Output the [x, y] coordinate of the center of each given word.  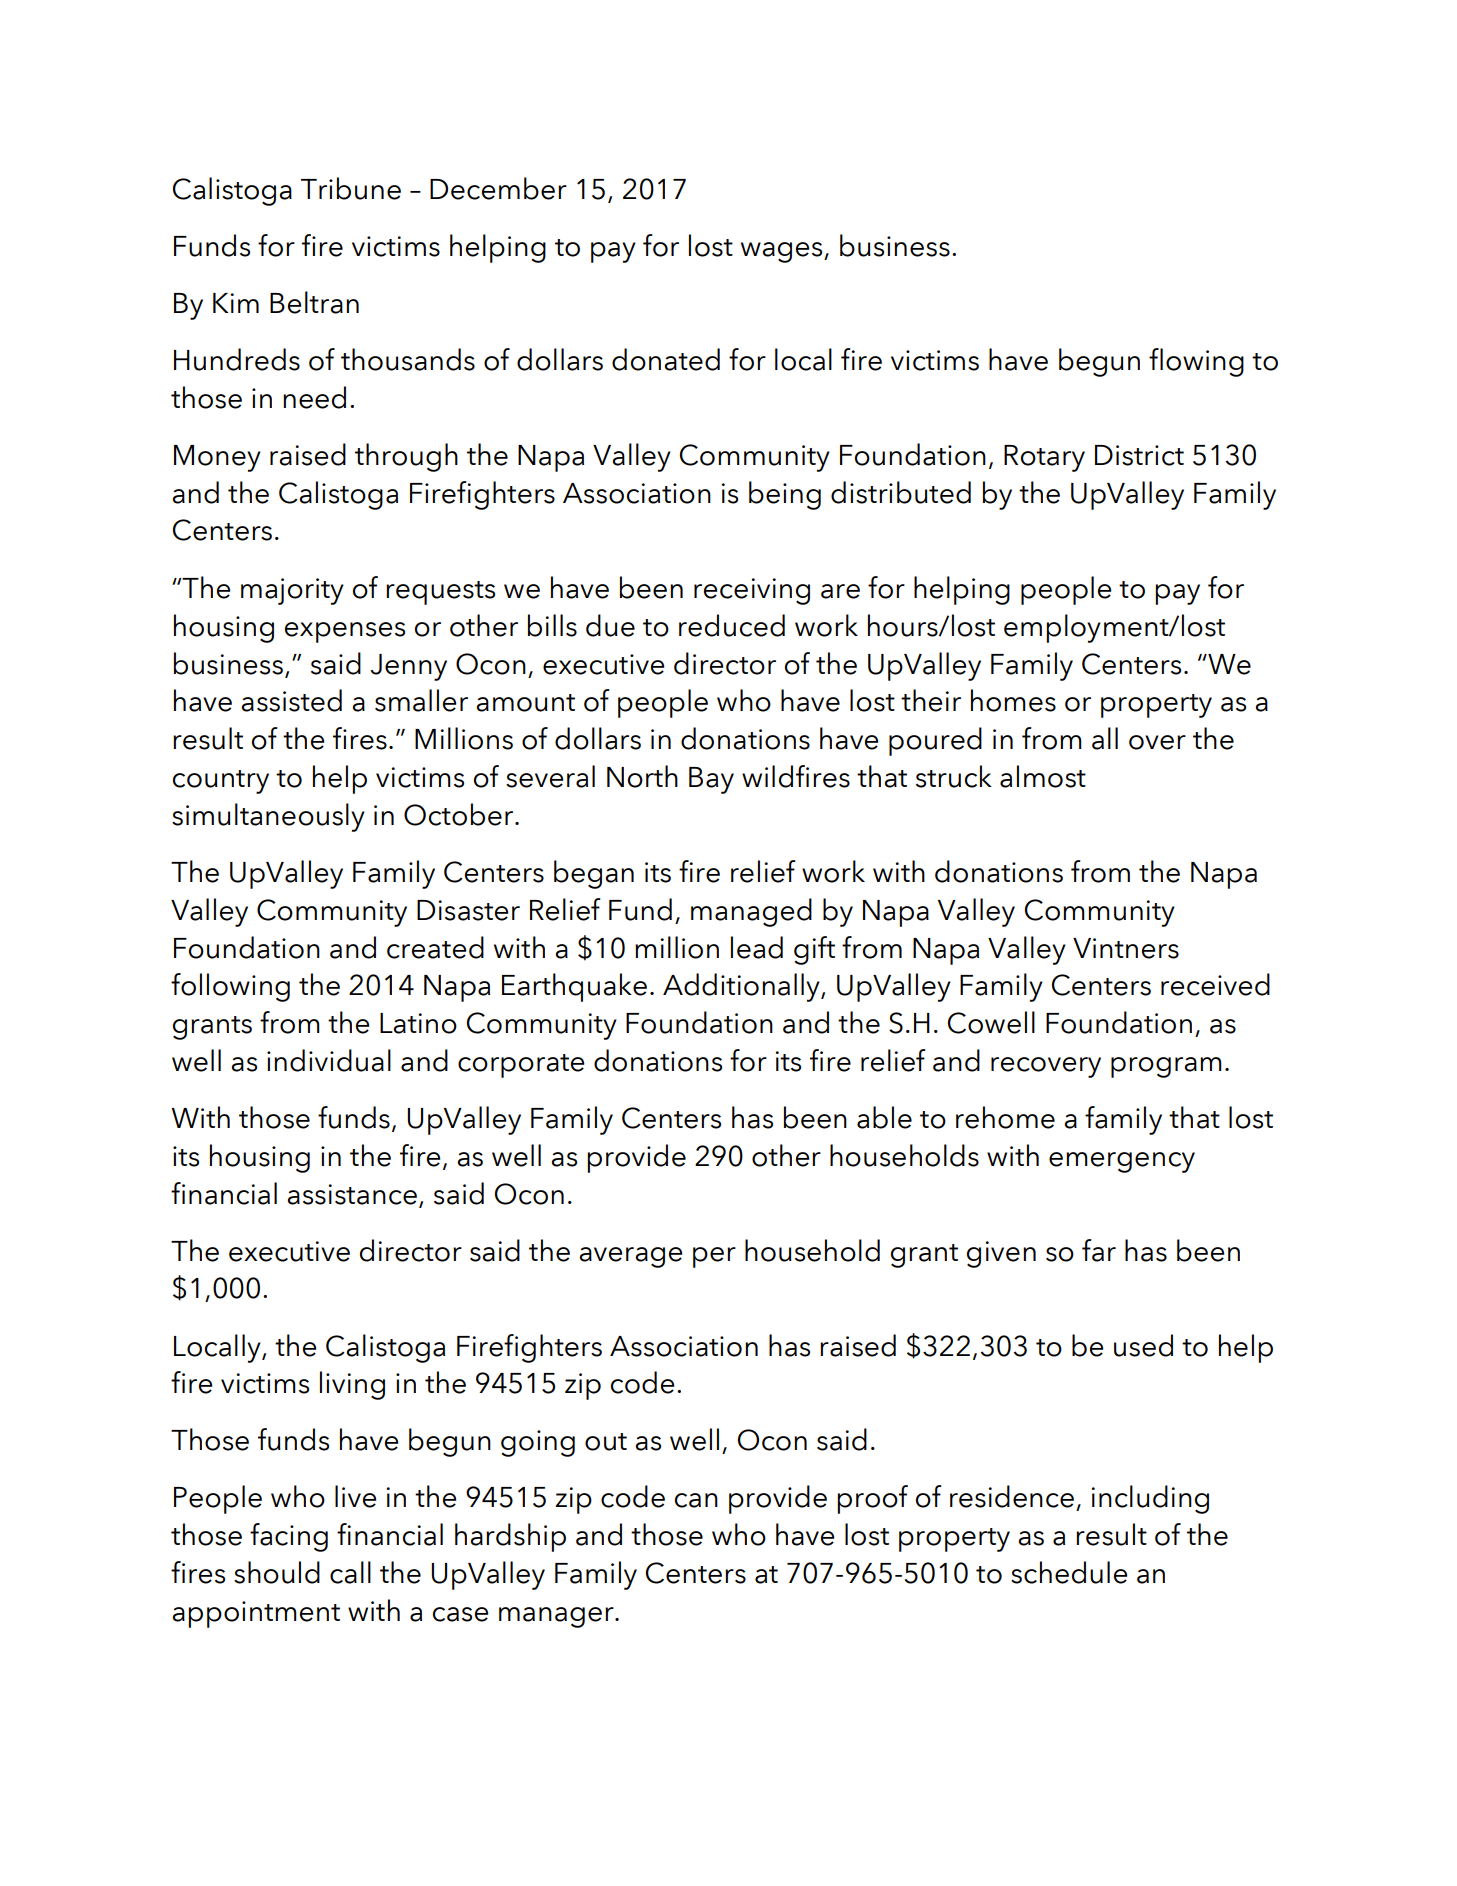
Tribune [351, 188]
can [696, 1500]
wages [783, 252]
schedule [1069, 1572]
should [277, 1572]
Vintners [1126, 948]
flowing [1196, 362]
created [435, 947]
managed [751, 912]
